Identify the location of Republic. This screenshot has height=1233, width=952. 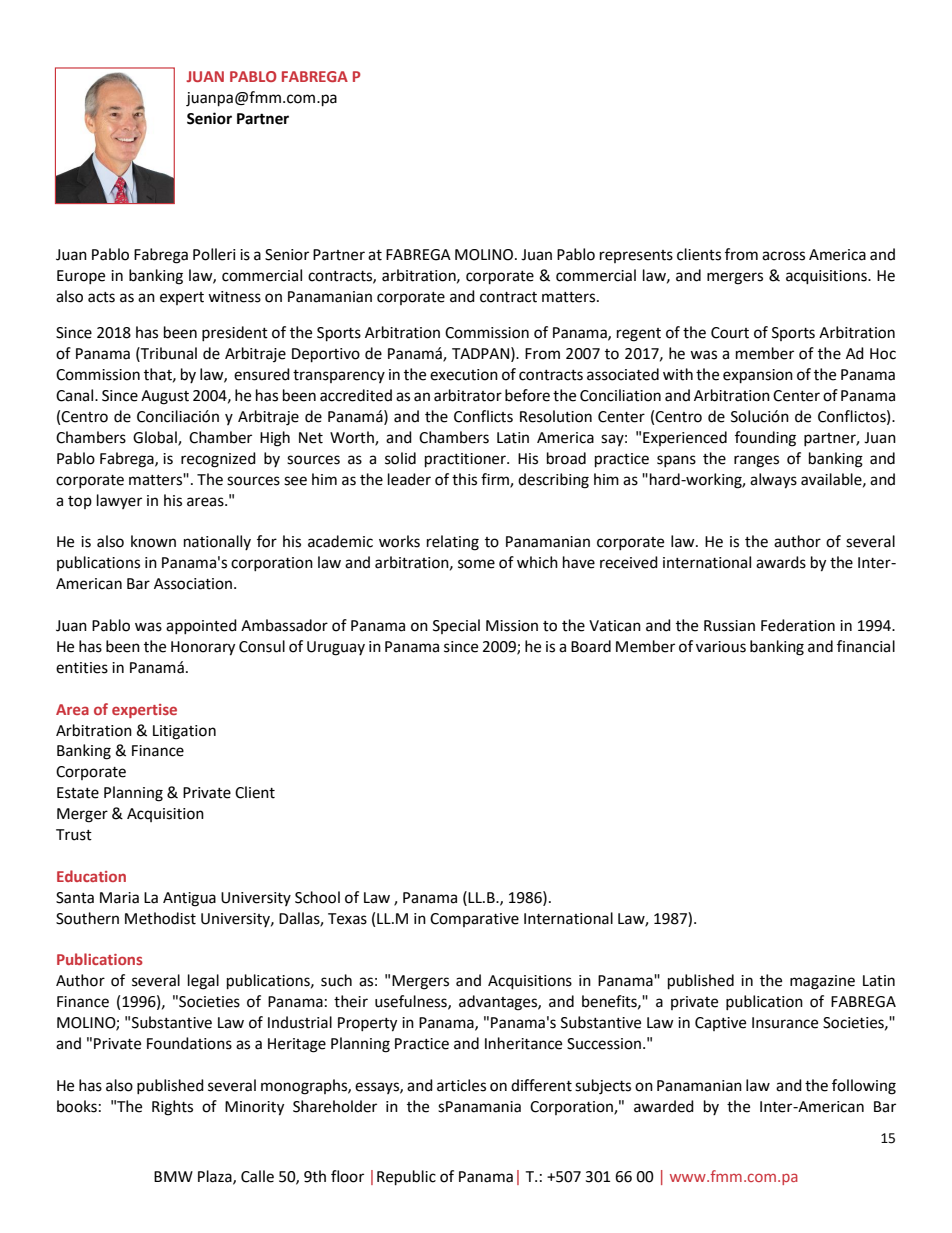
(406, 1178).
